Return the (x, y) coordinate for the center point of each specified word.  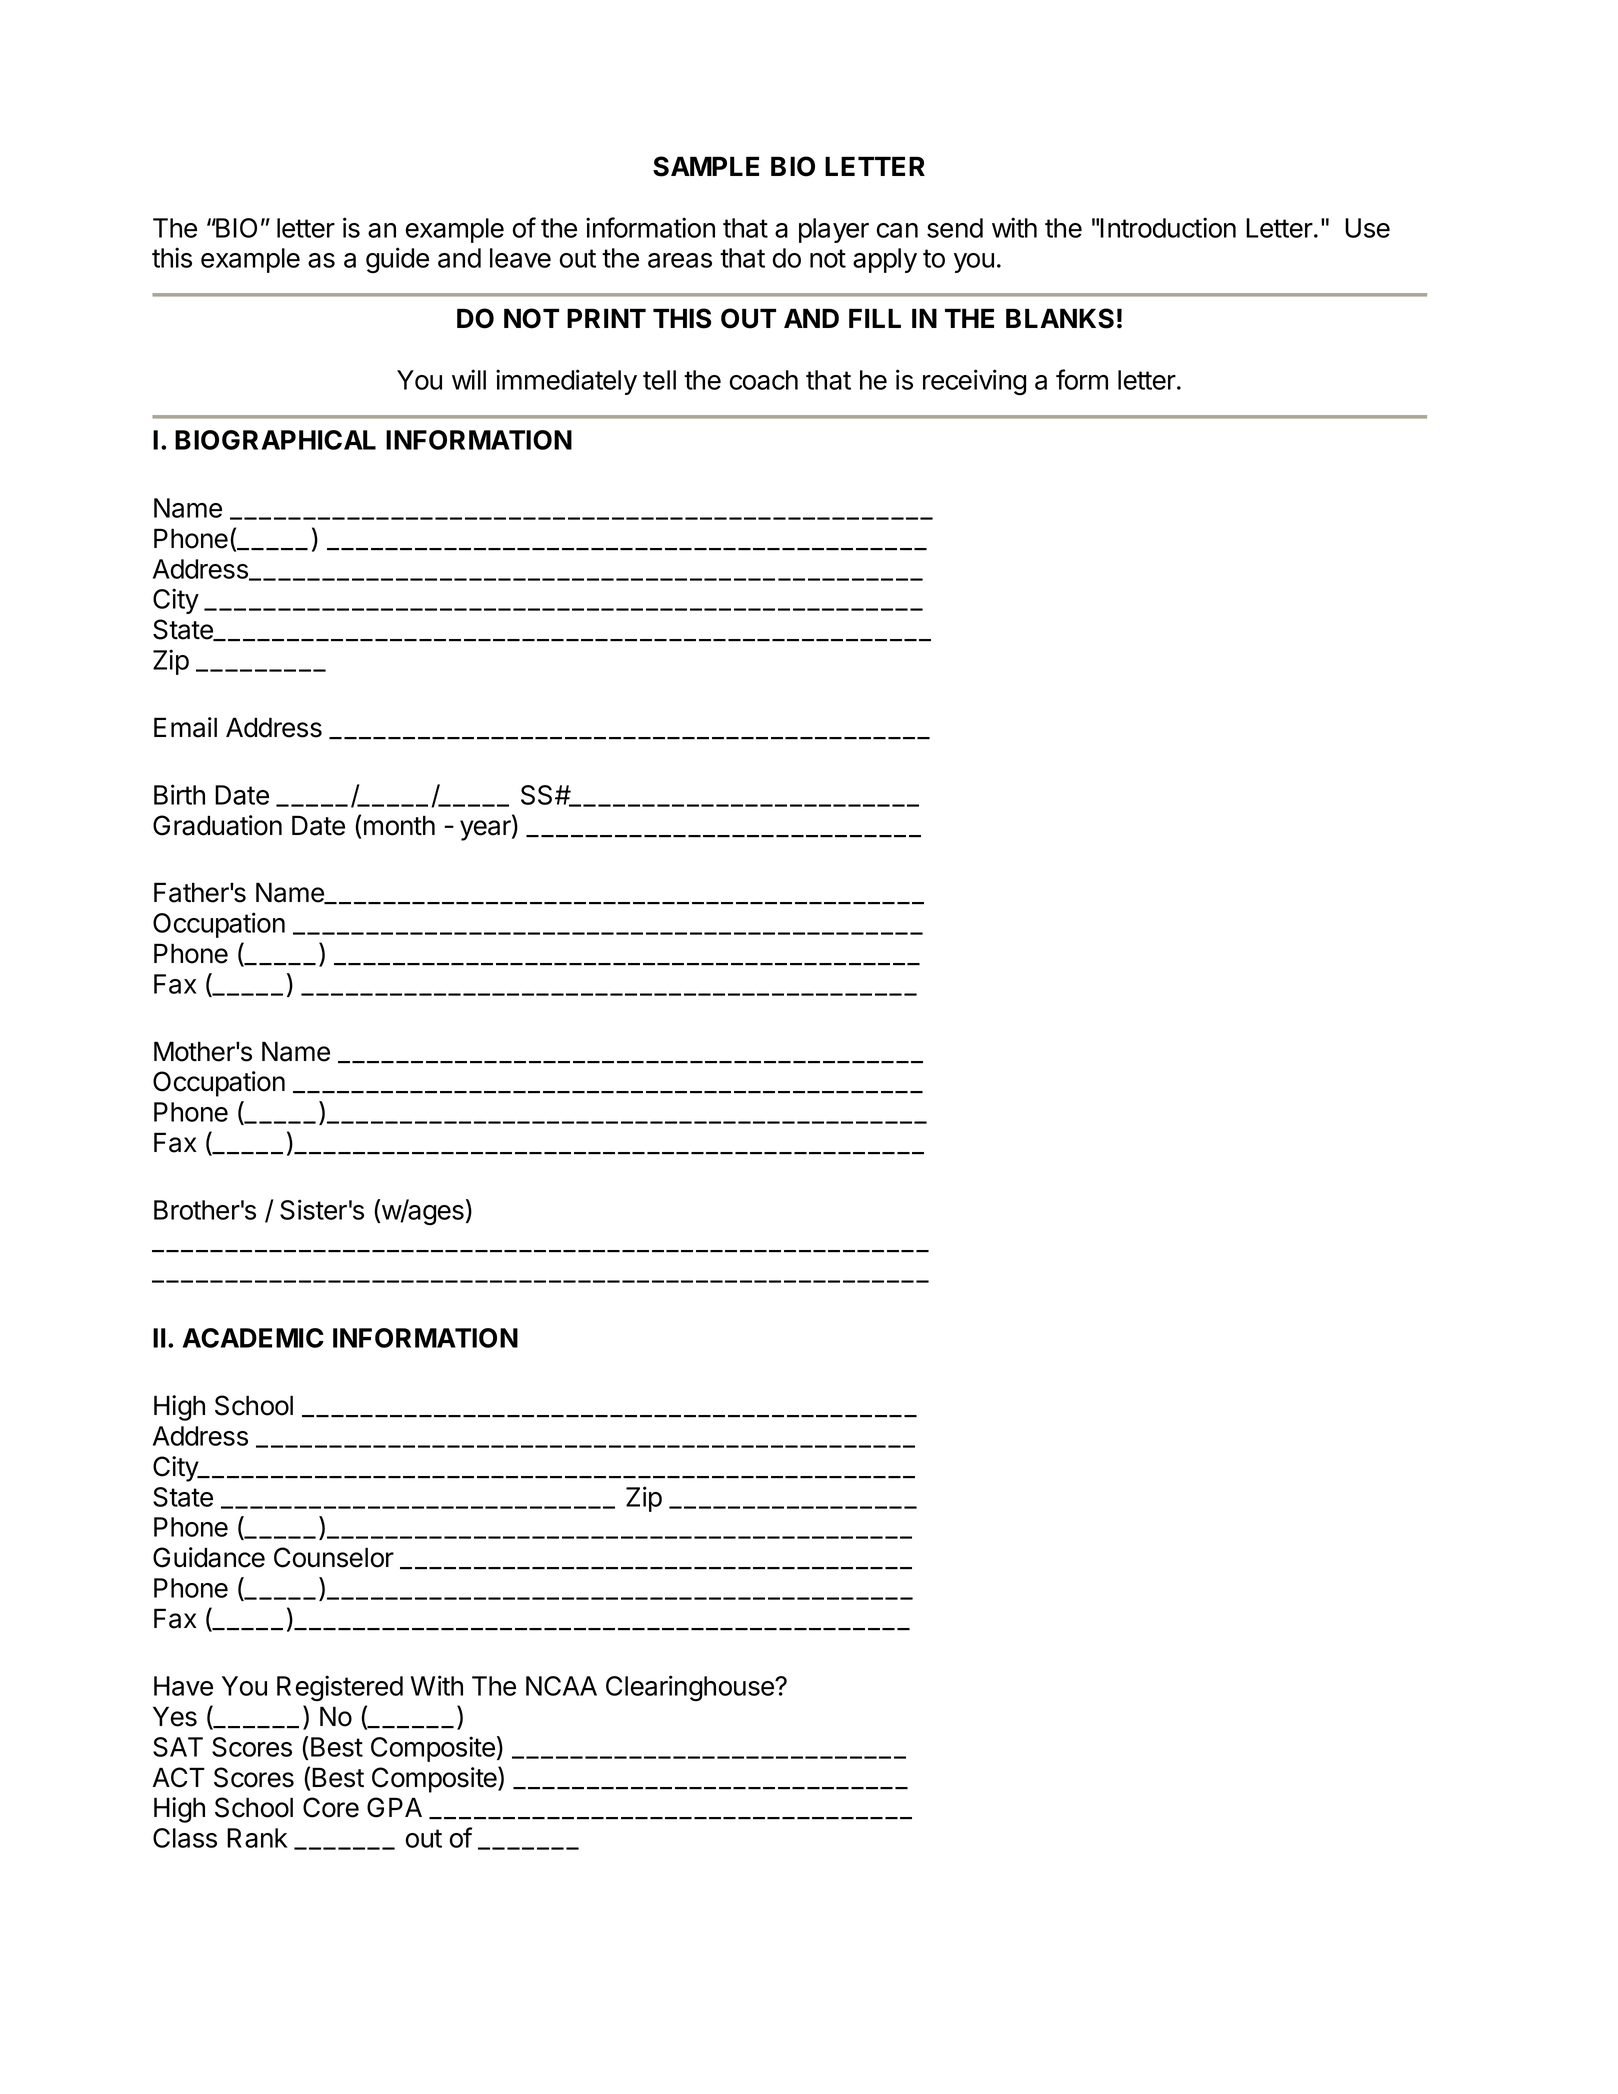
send (955, 228)
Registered (340, 1688)
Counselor (334, 1557)
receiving (974, 382)
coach (764, 380)
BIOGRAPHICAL (275, 440)
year (486, 830)
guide (397, 260)
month (399, 825)
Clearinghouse (691, 1688)
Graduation (217, 825)
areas (680, 260)
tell (659, 380)
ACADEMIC (253, 1338)
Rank (257, 1838)
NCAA (561, 1686)
